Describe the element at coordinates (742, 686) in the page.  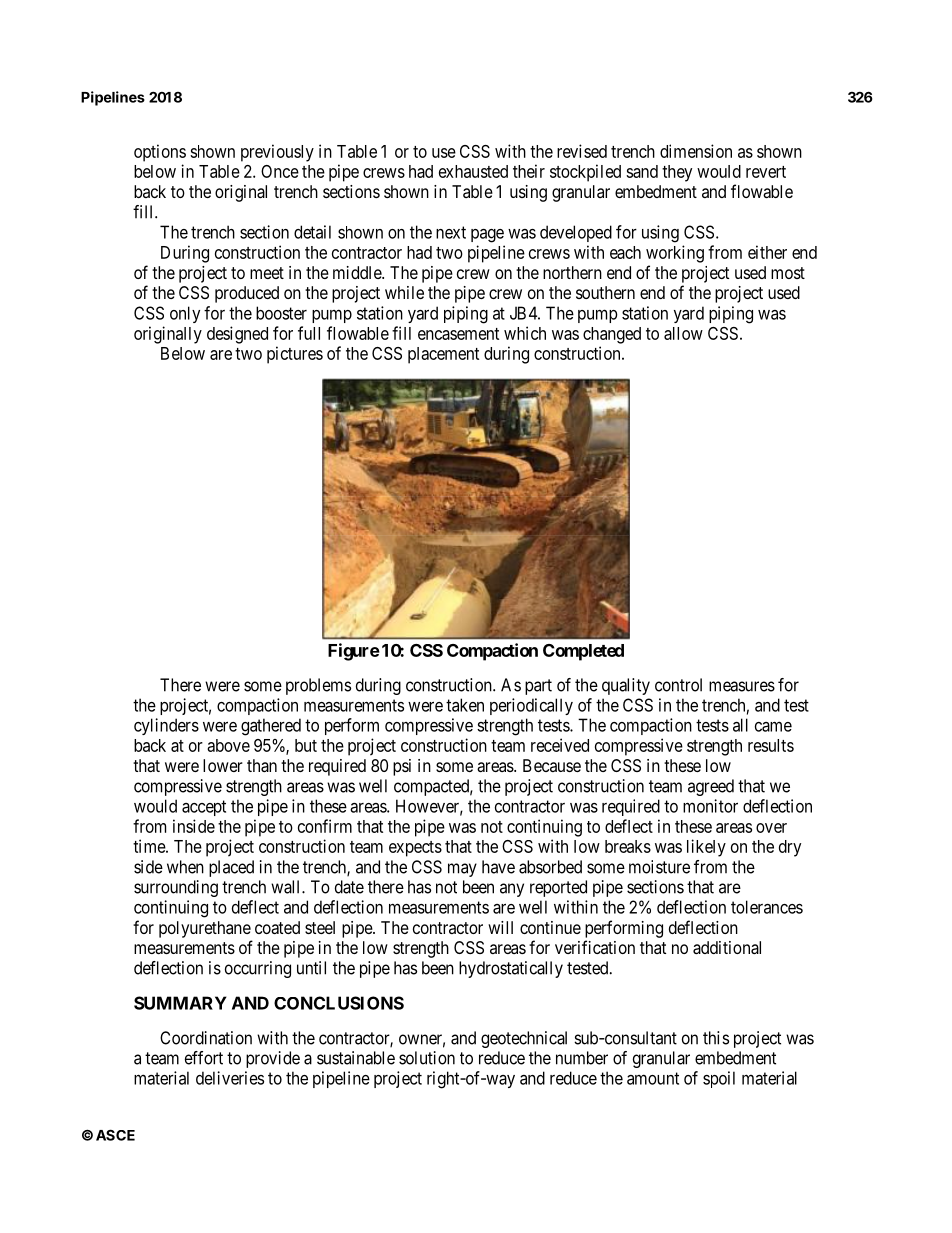
I see `measures` at that location.
